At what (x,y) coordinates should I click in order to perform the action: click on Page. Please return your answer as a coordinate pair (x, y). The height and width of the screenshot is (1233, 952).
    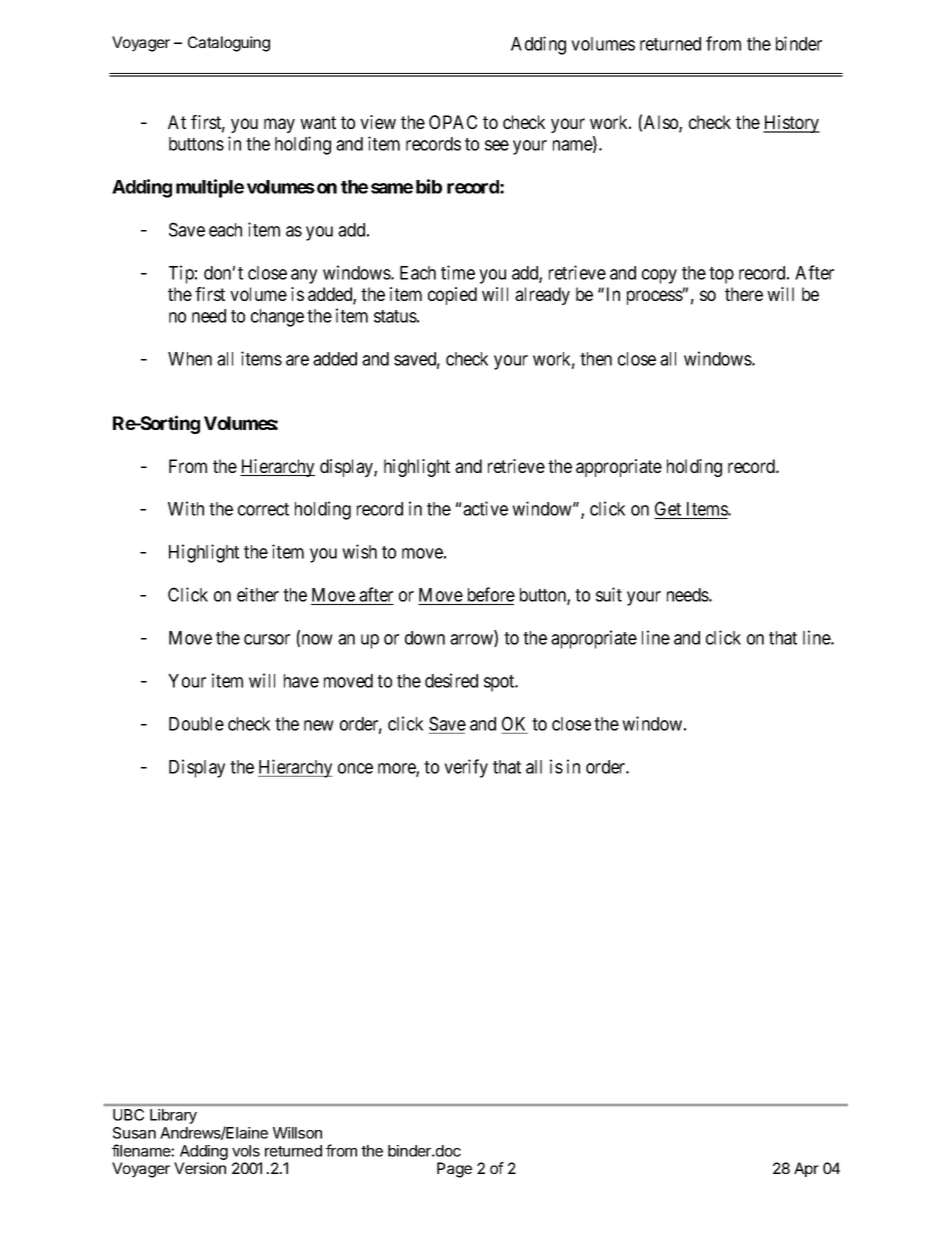
    Looking at the image, I should click on (454, 1170).
